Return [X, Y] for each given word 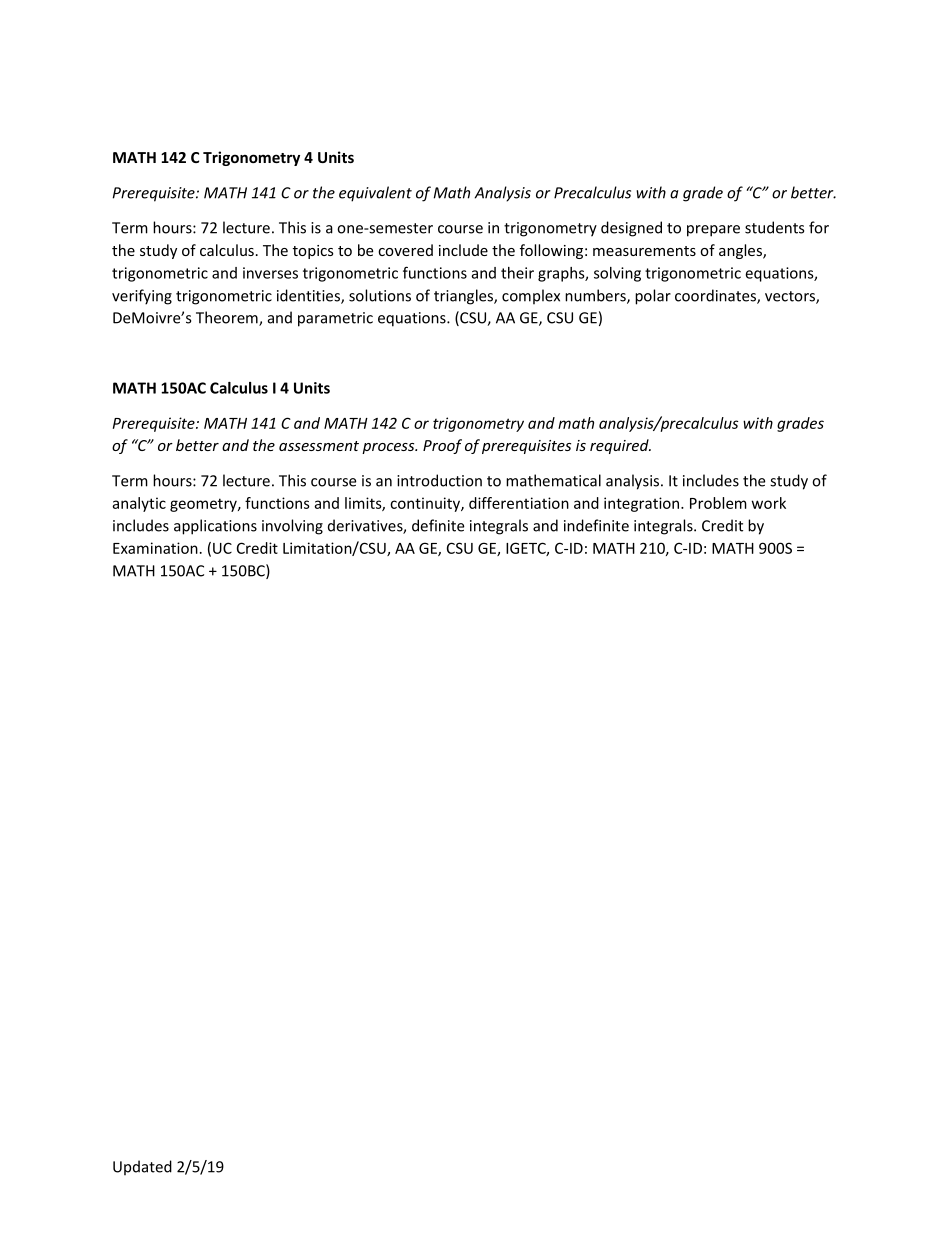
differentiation [519, 503]
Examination [155, 548]
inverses [270, 273]
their [517, 273]
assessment [319, 446]
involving [292, 527]
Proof [442, 446]
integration [643, 504]
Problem [718, 503]
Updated [142, 1168]
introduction [439, 480]
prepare [713, 231]
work [769, 503]
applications [215, 527]
